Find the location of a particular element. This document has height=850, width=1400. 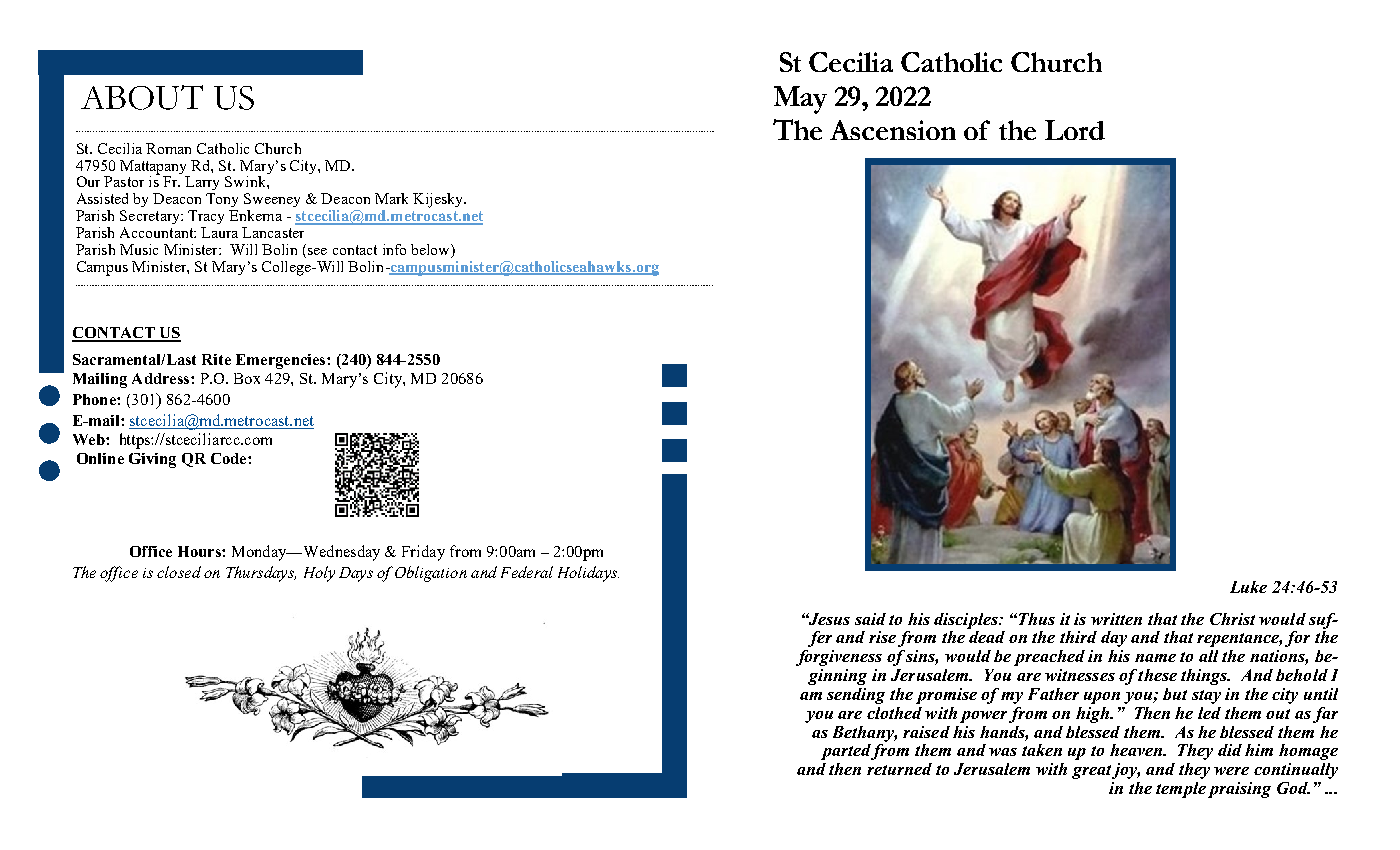

Emergencies is located at coordinates (282, 361).
